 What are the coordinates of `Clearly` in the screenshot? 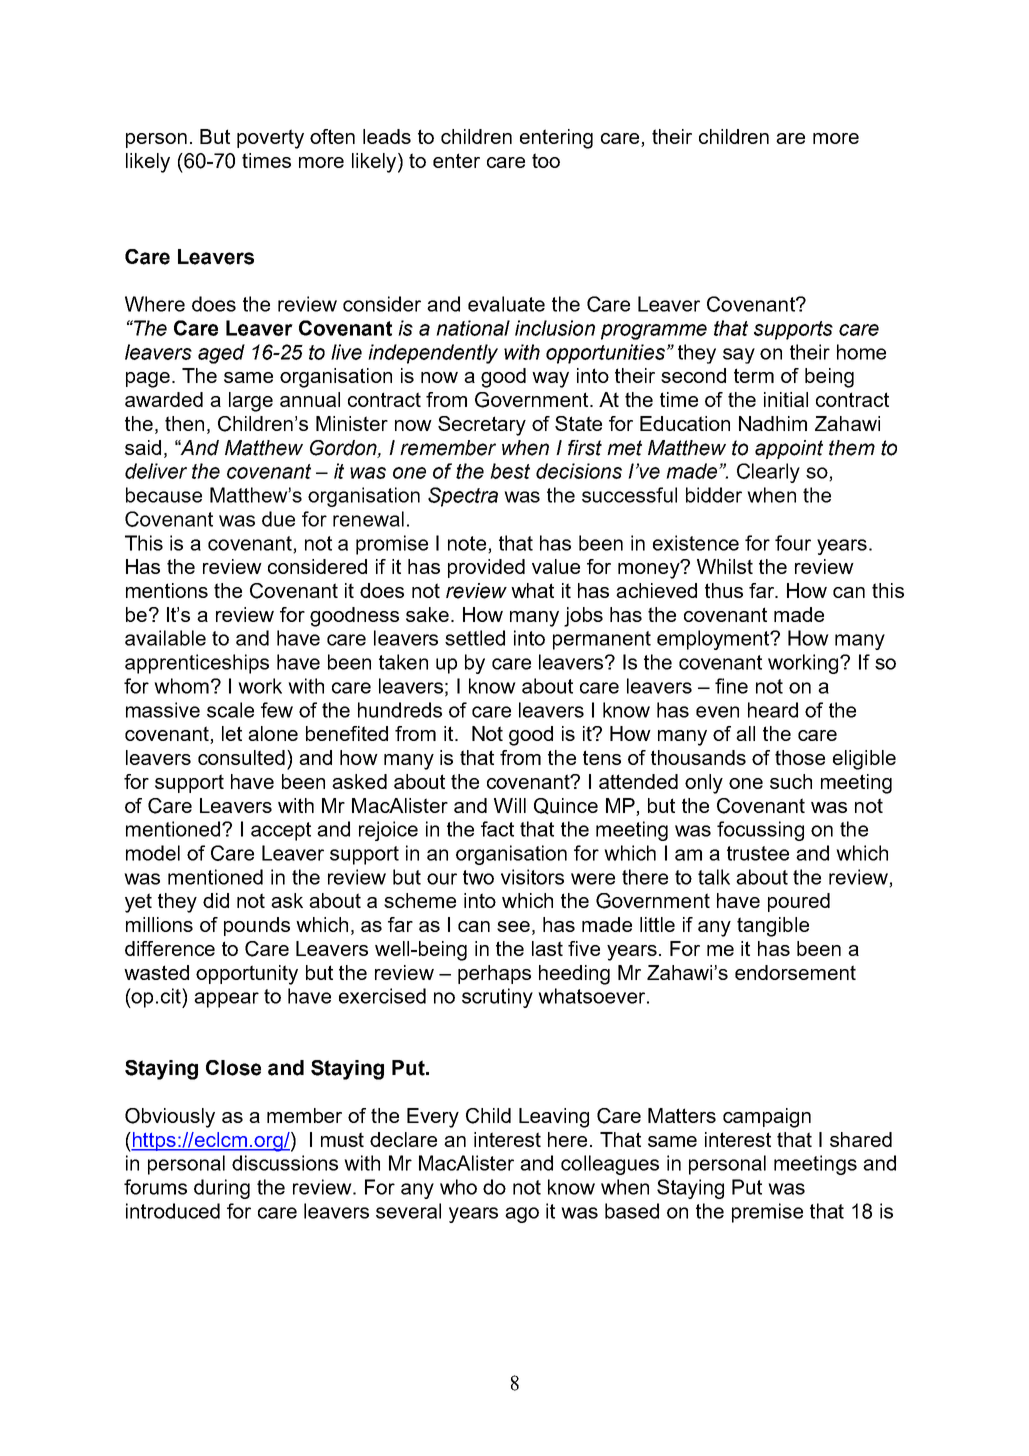 It's located at (768, 473).
